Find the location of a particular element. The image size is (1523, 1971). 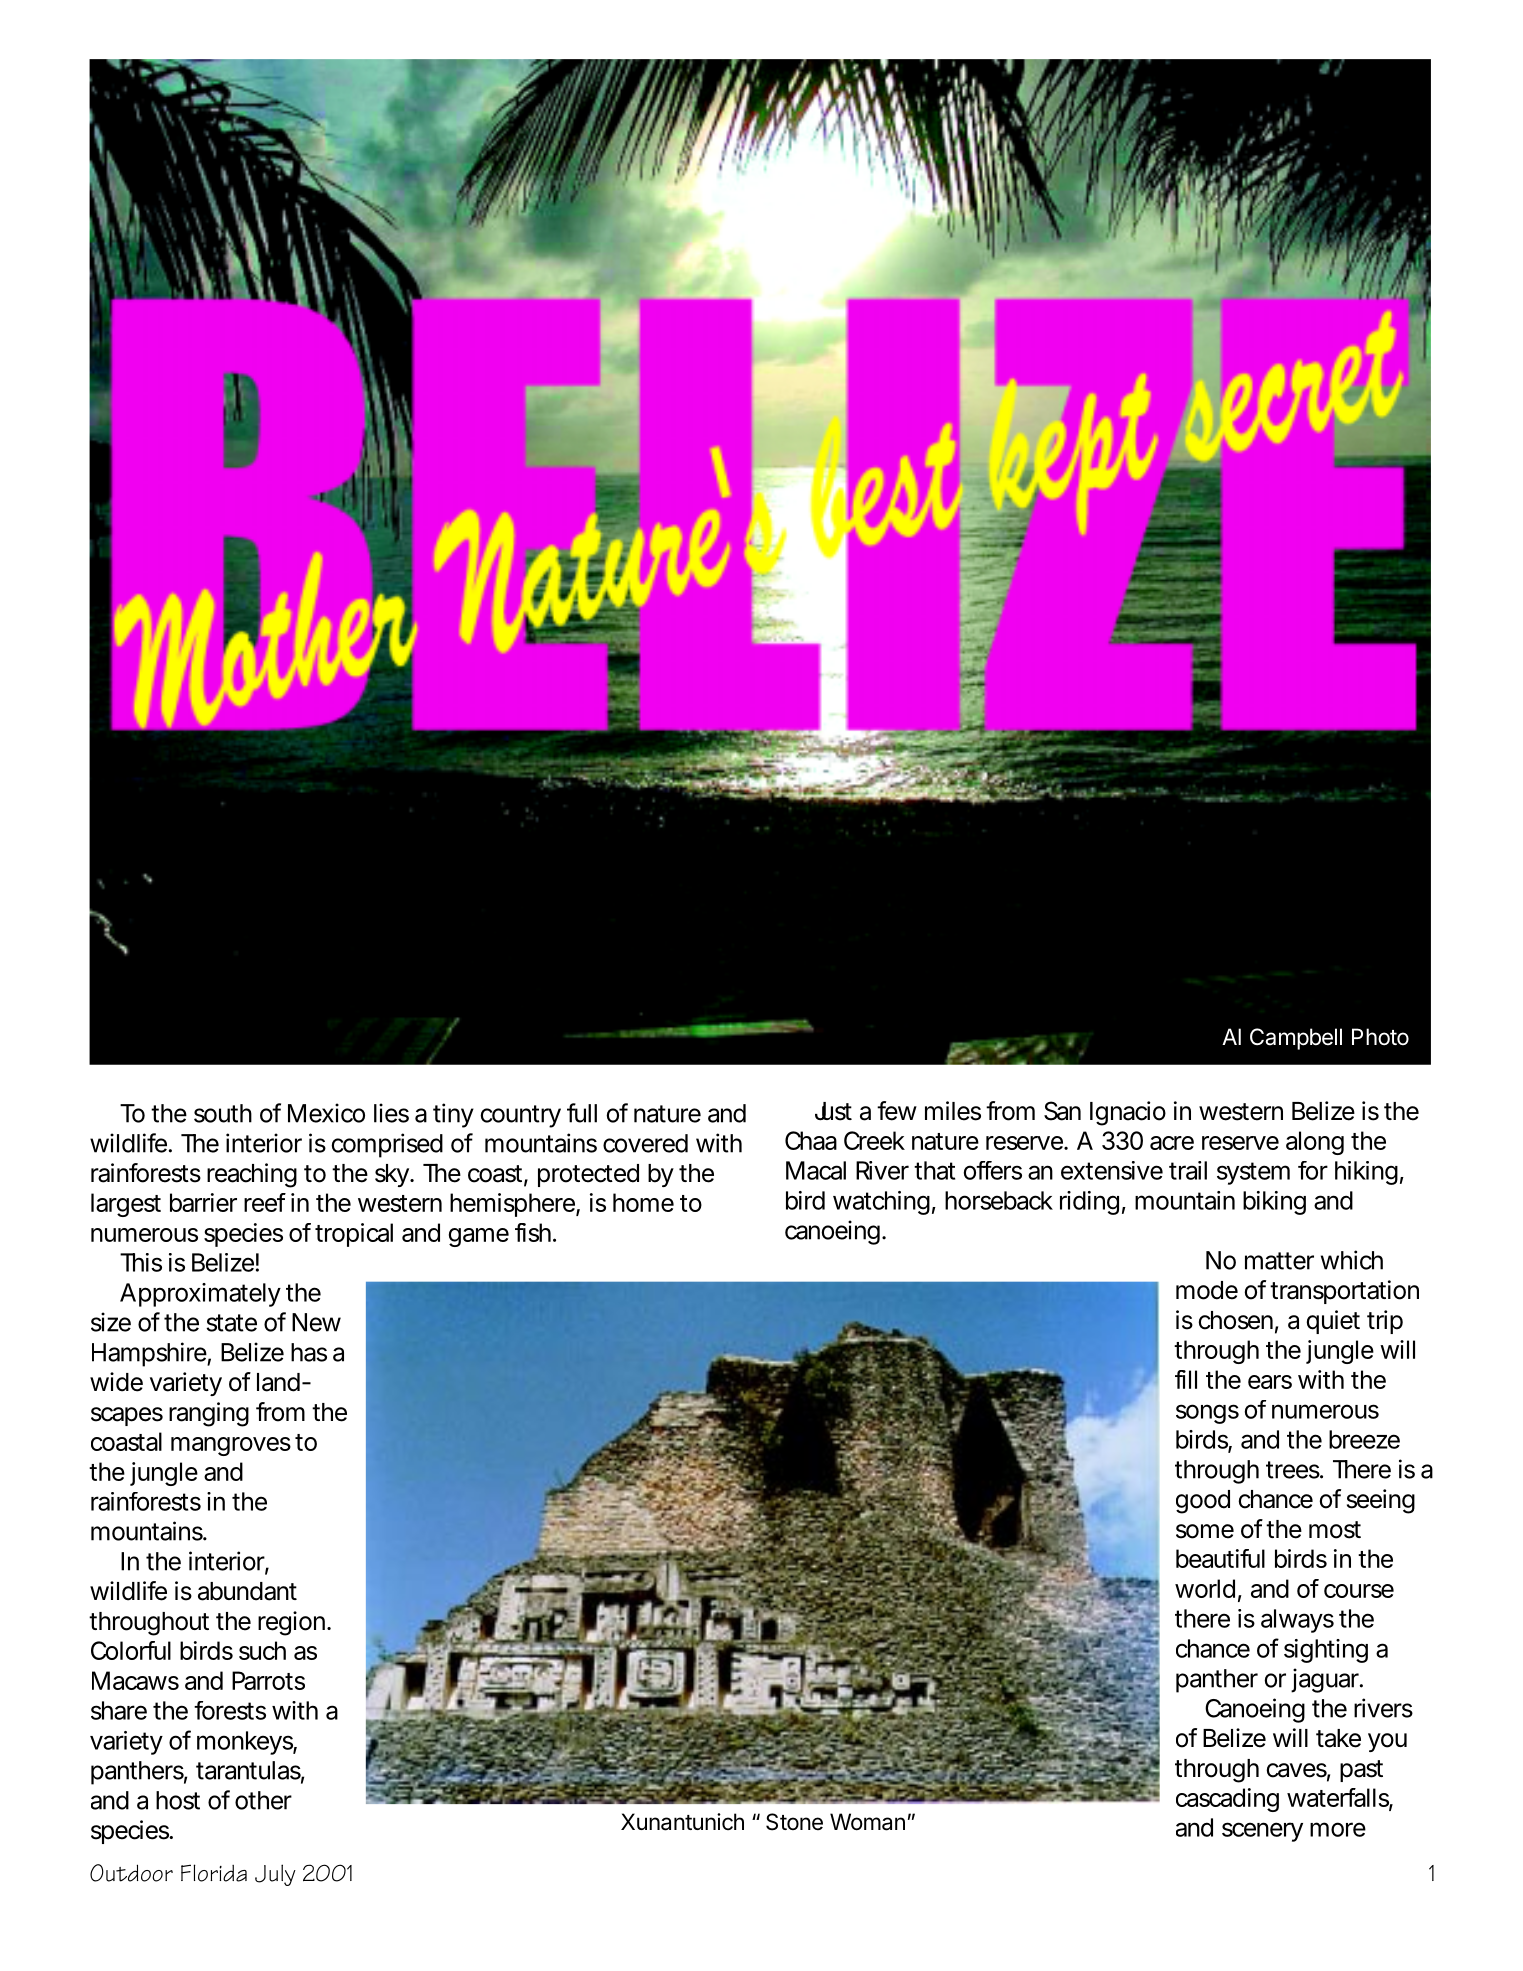

ears is located at coordinates (1270, 1382).
